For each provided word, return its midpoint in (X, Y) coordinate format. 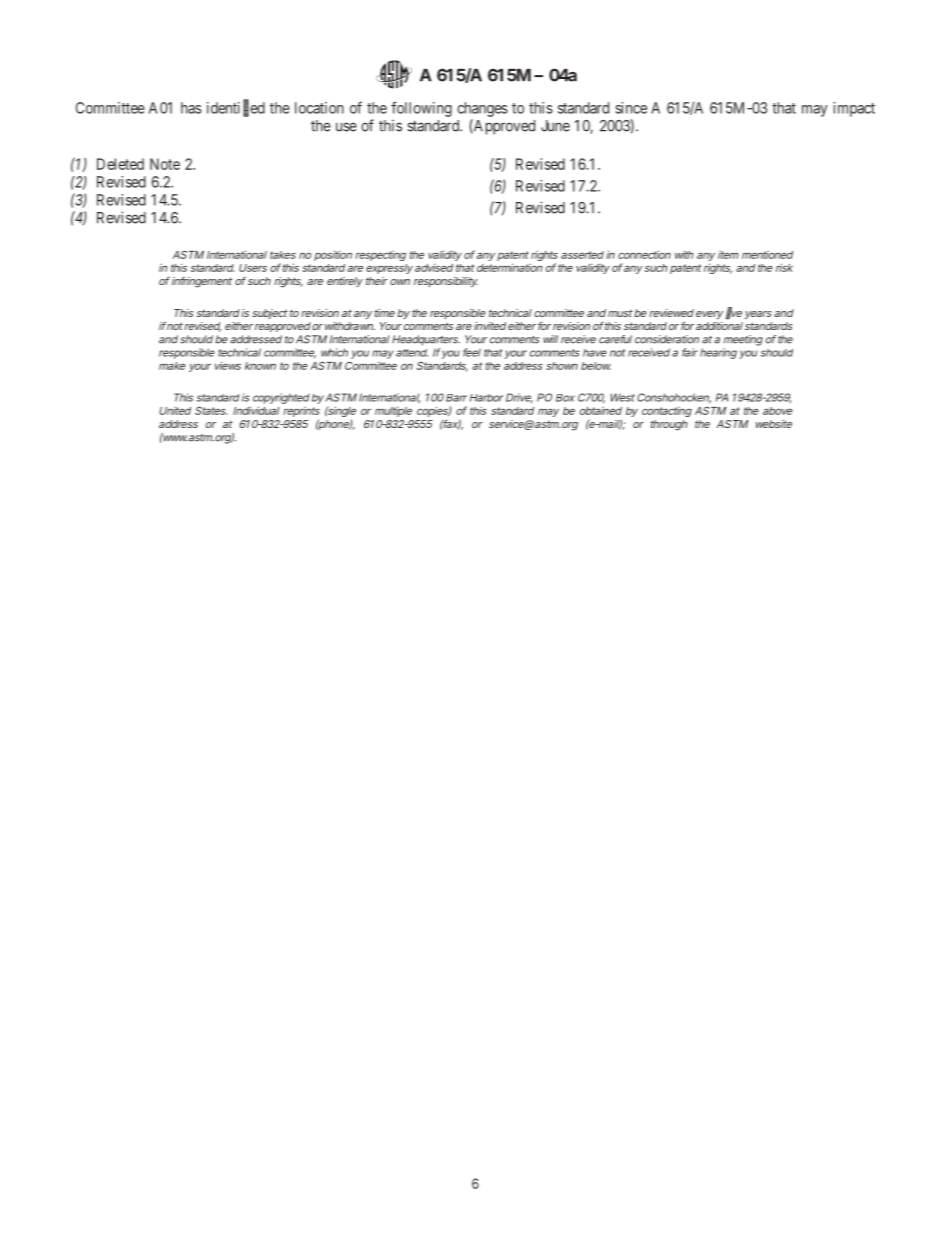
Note (165, 164)
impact (854, 109)
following (421, 109)
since (631, 108)
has (191, 108)
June (555, 126)
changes (482, 109)
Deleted (120, 164)
